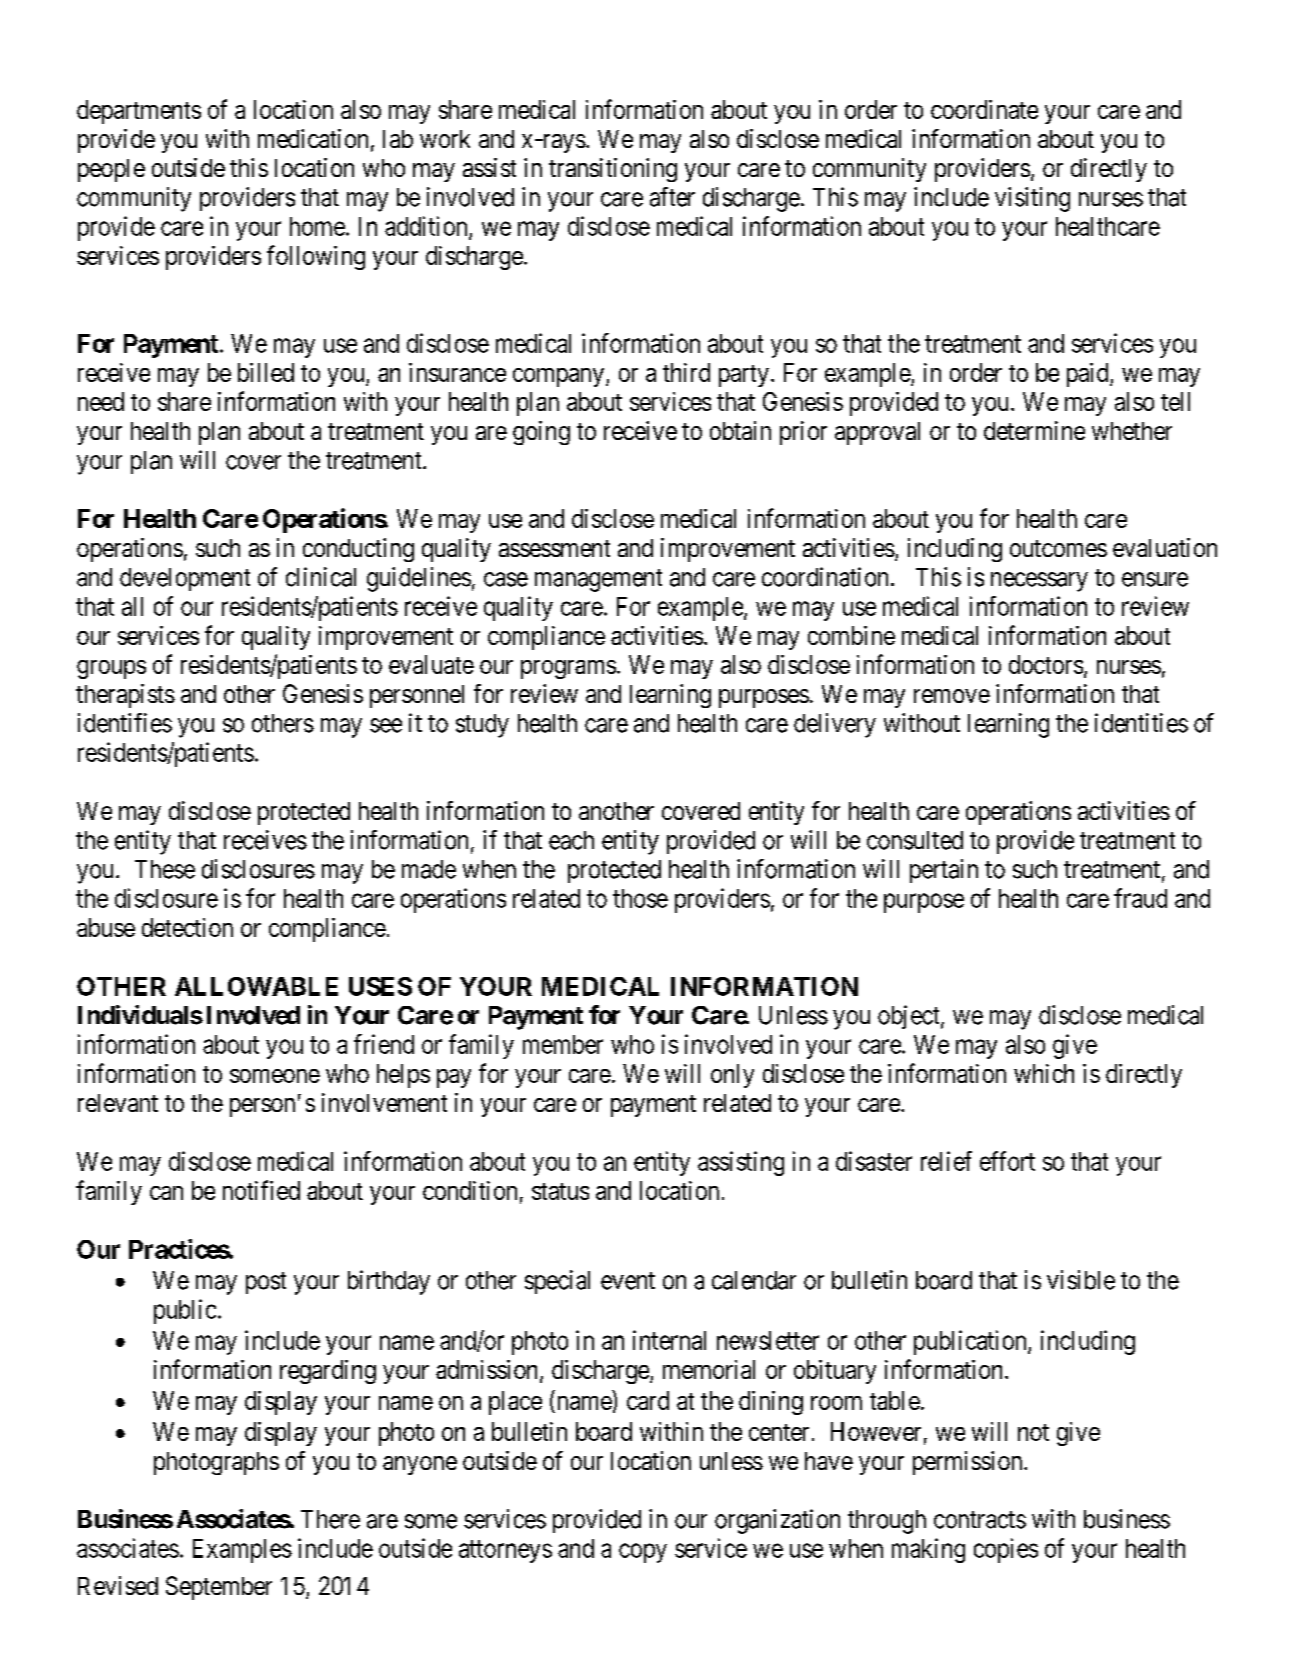  I want to click on development, so click(185, 579).
